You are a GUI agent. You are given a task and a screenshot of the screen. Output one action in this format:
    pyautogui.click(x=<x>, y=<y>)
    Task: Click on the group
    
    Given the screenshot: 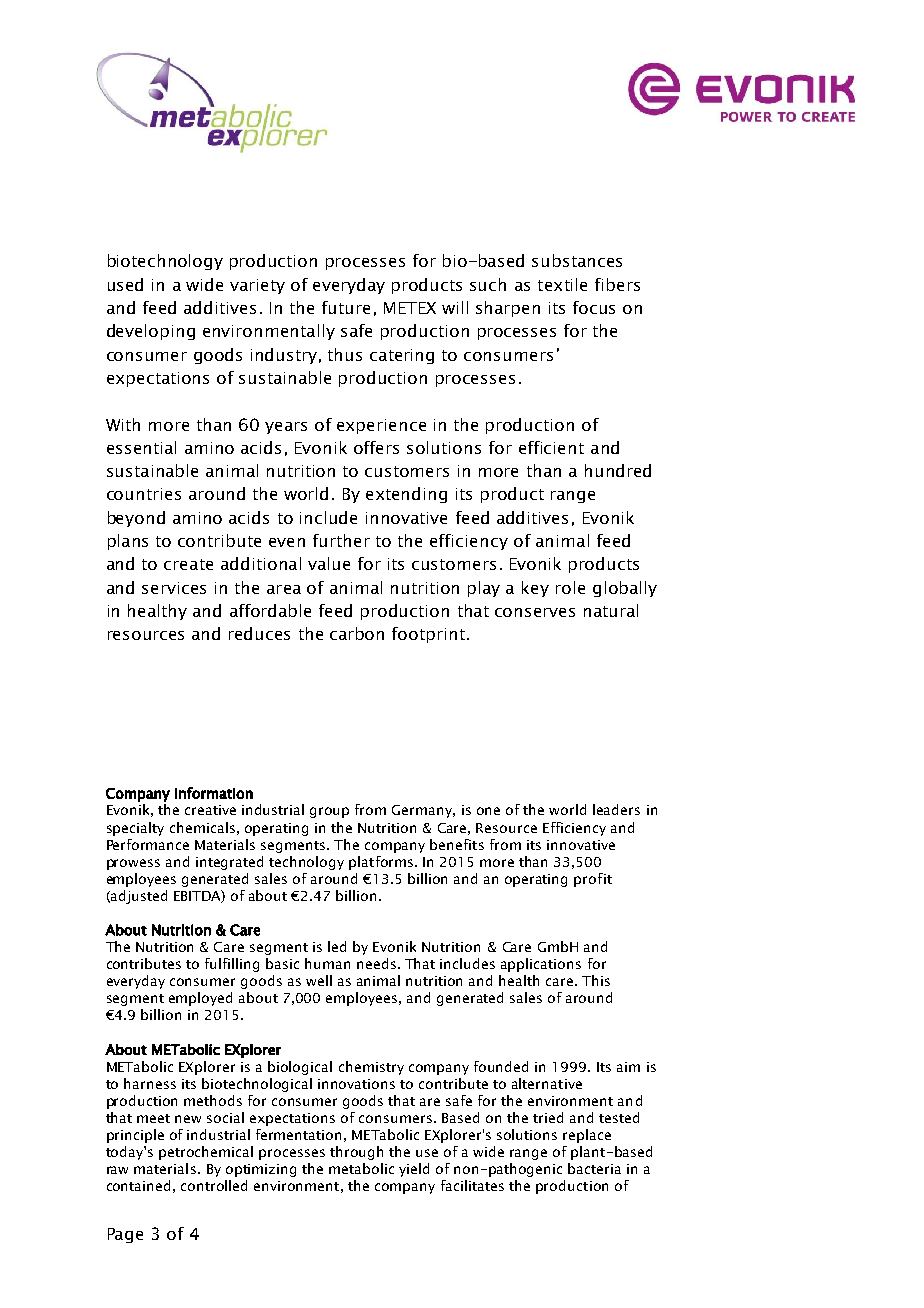 What is the action you would take?
    pyautogui.click(x=329, y=812)
